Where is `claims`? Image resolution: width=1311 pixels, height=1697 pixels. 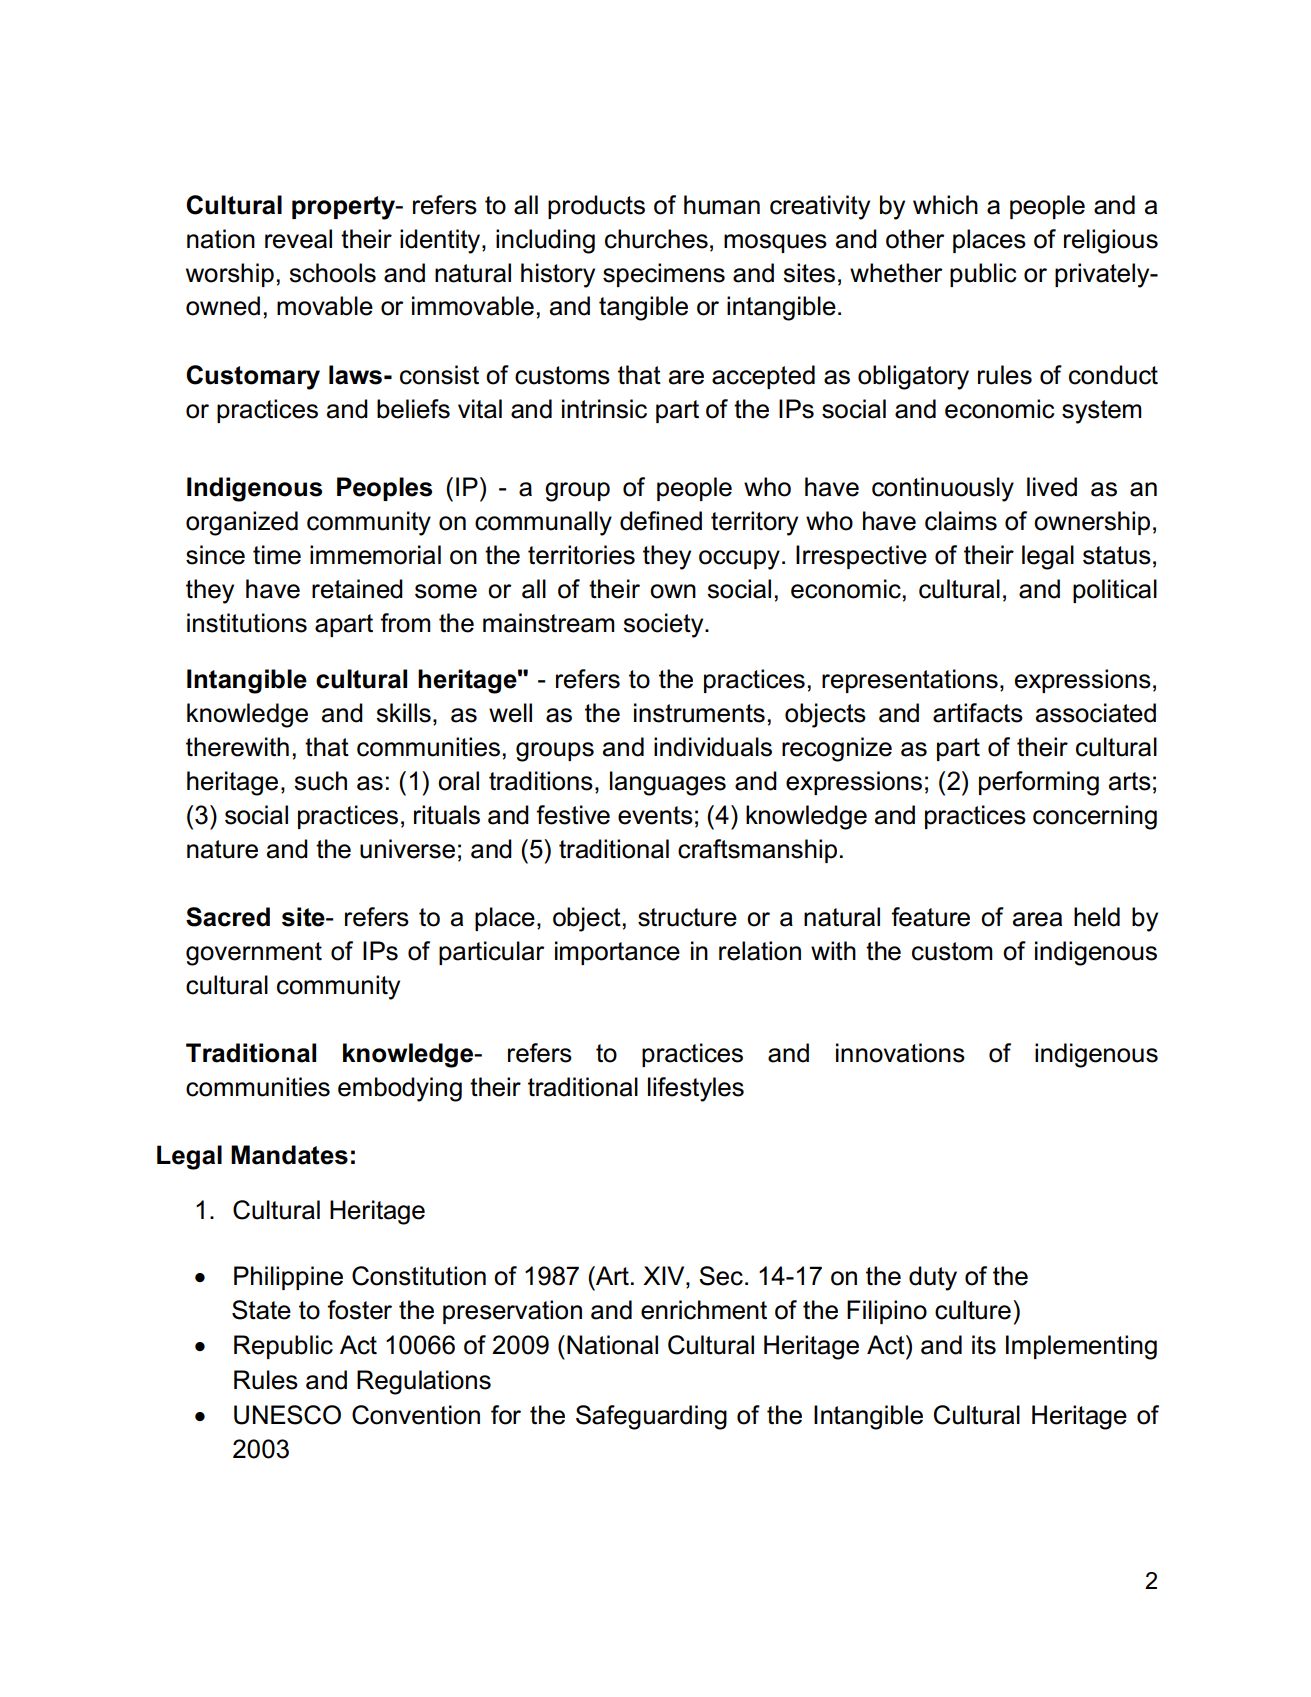
claims is located at coordinates (961, 521).
